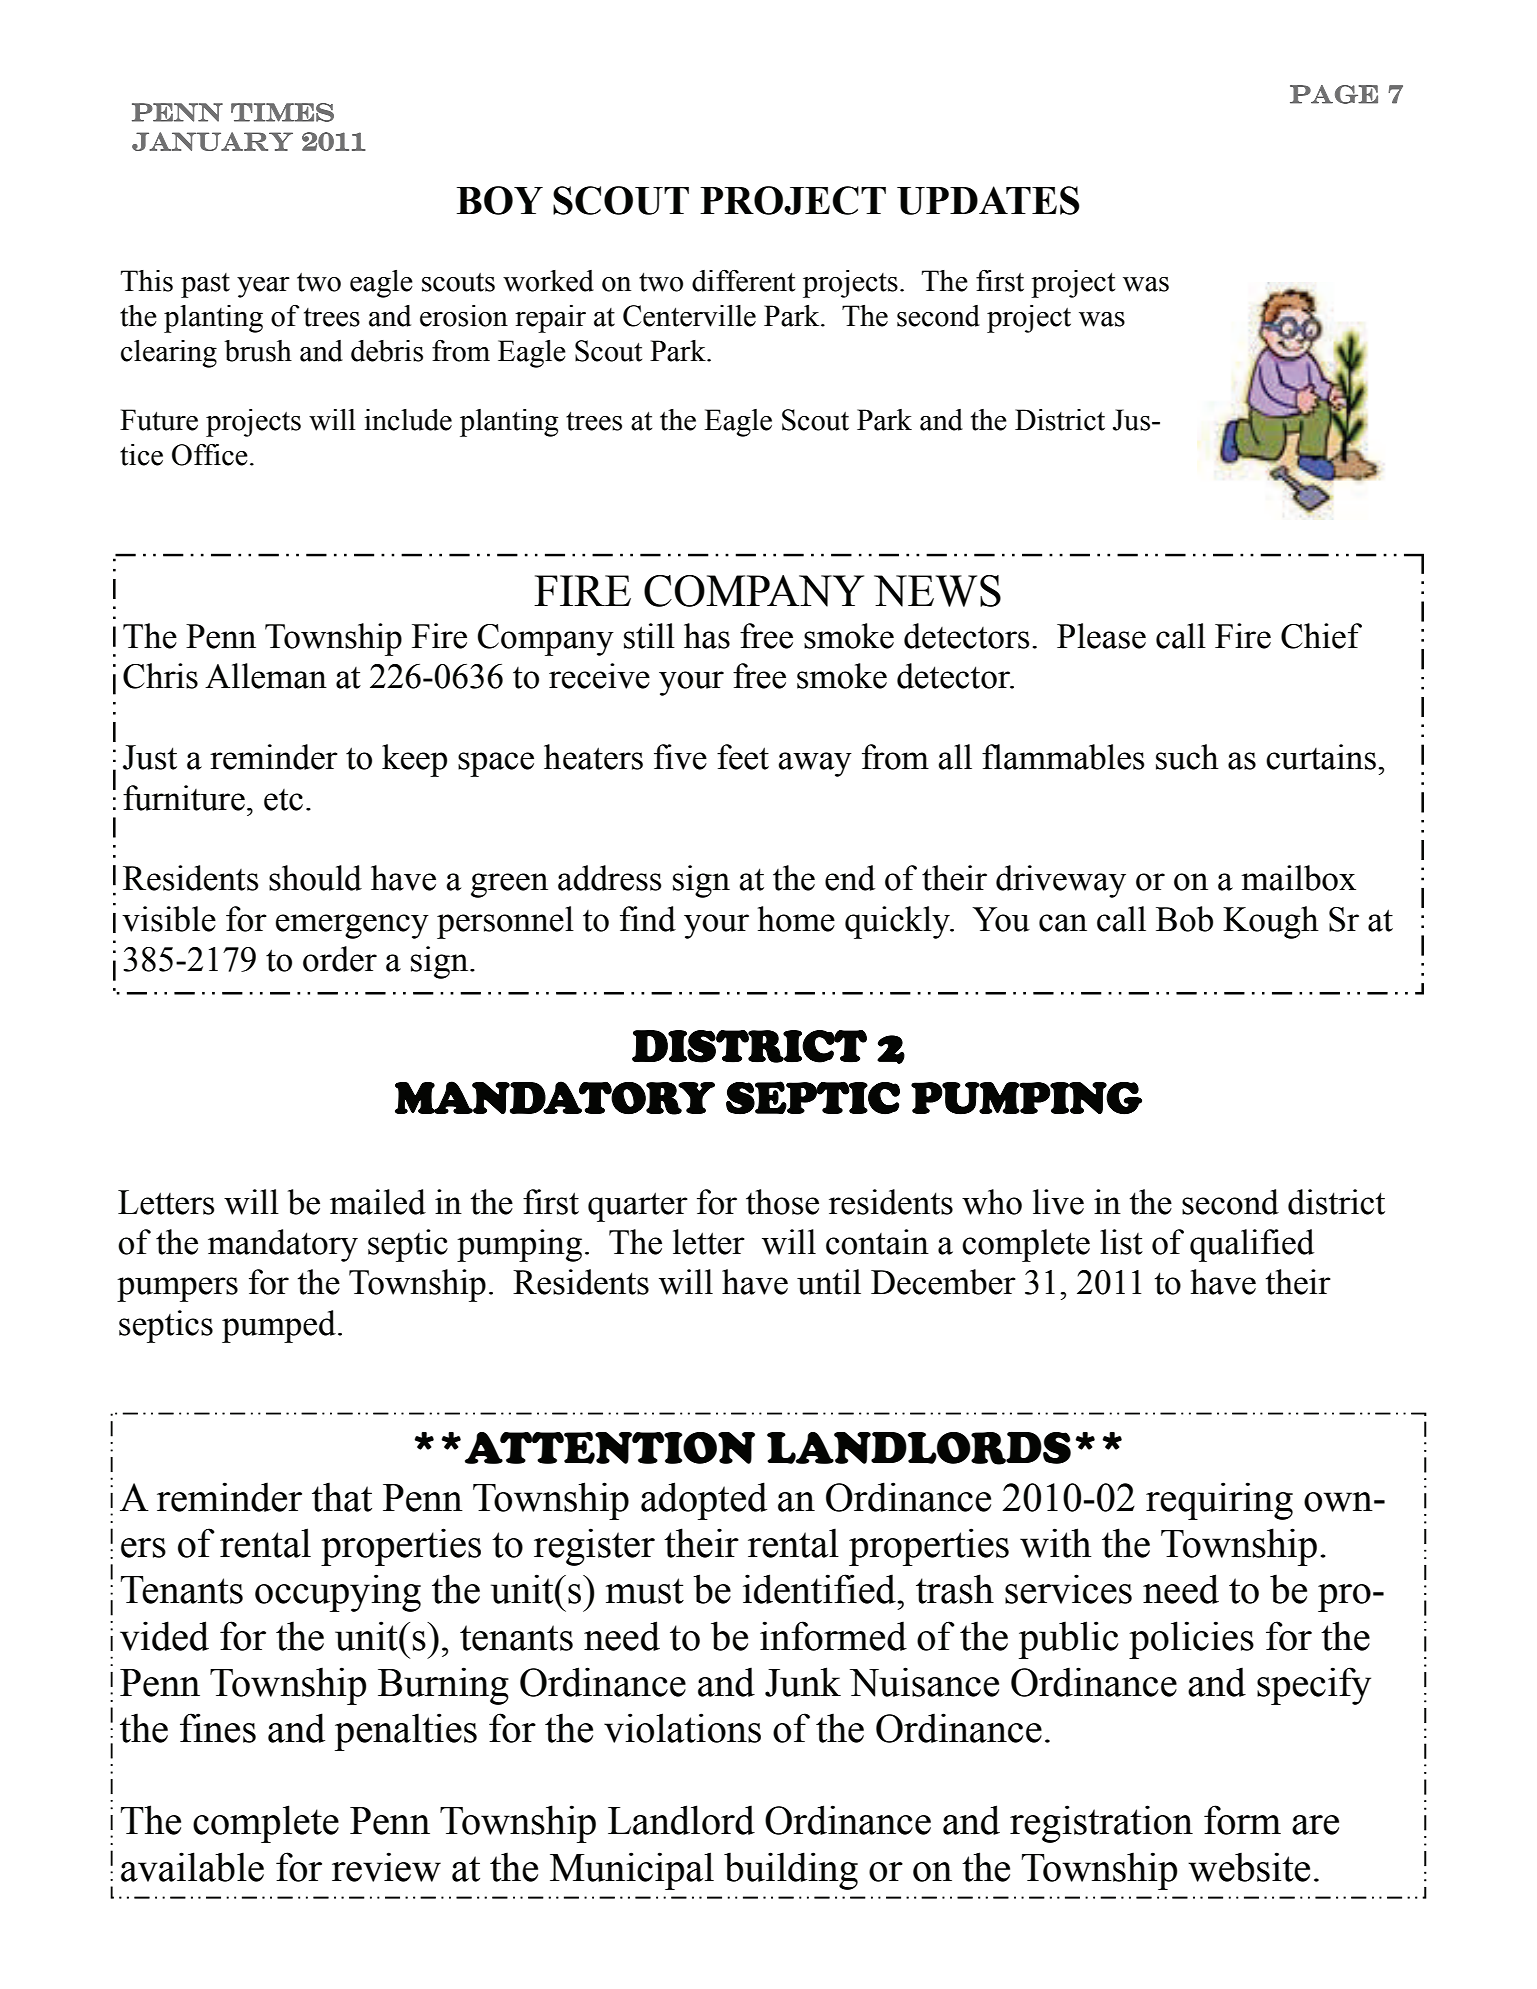 The image size is (1537, 1989). What do you see at coordinates (1187, 757) in the screenshot?
I see `such` at bounding box center [1187, 757].
